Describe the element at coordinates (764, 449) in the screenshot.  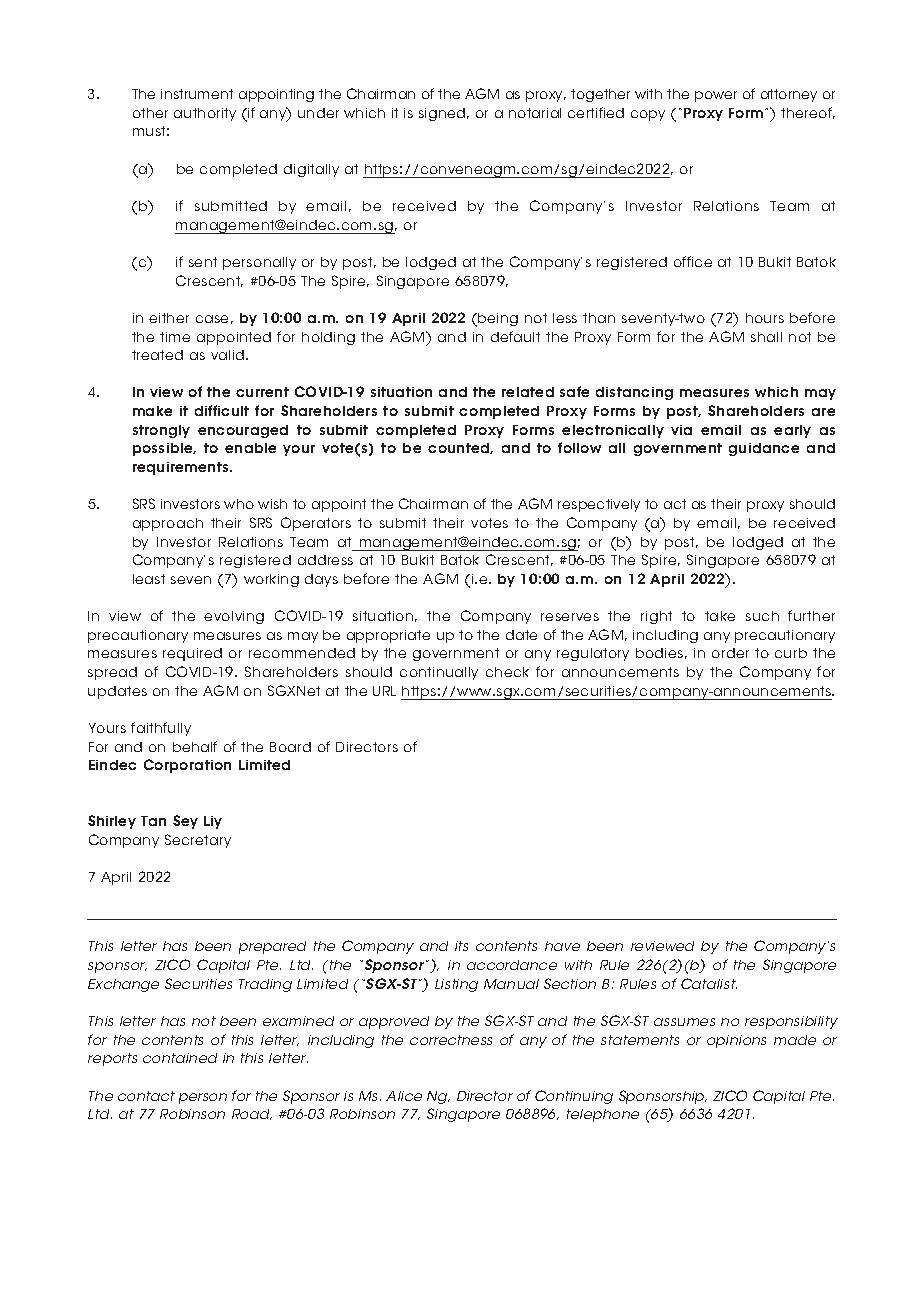
I see `guidance` at that location.
